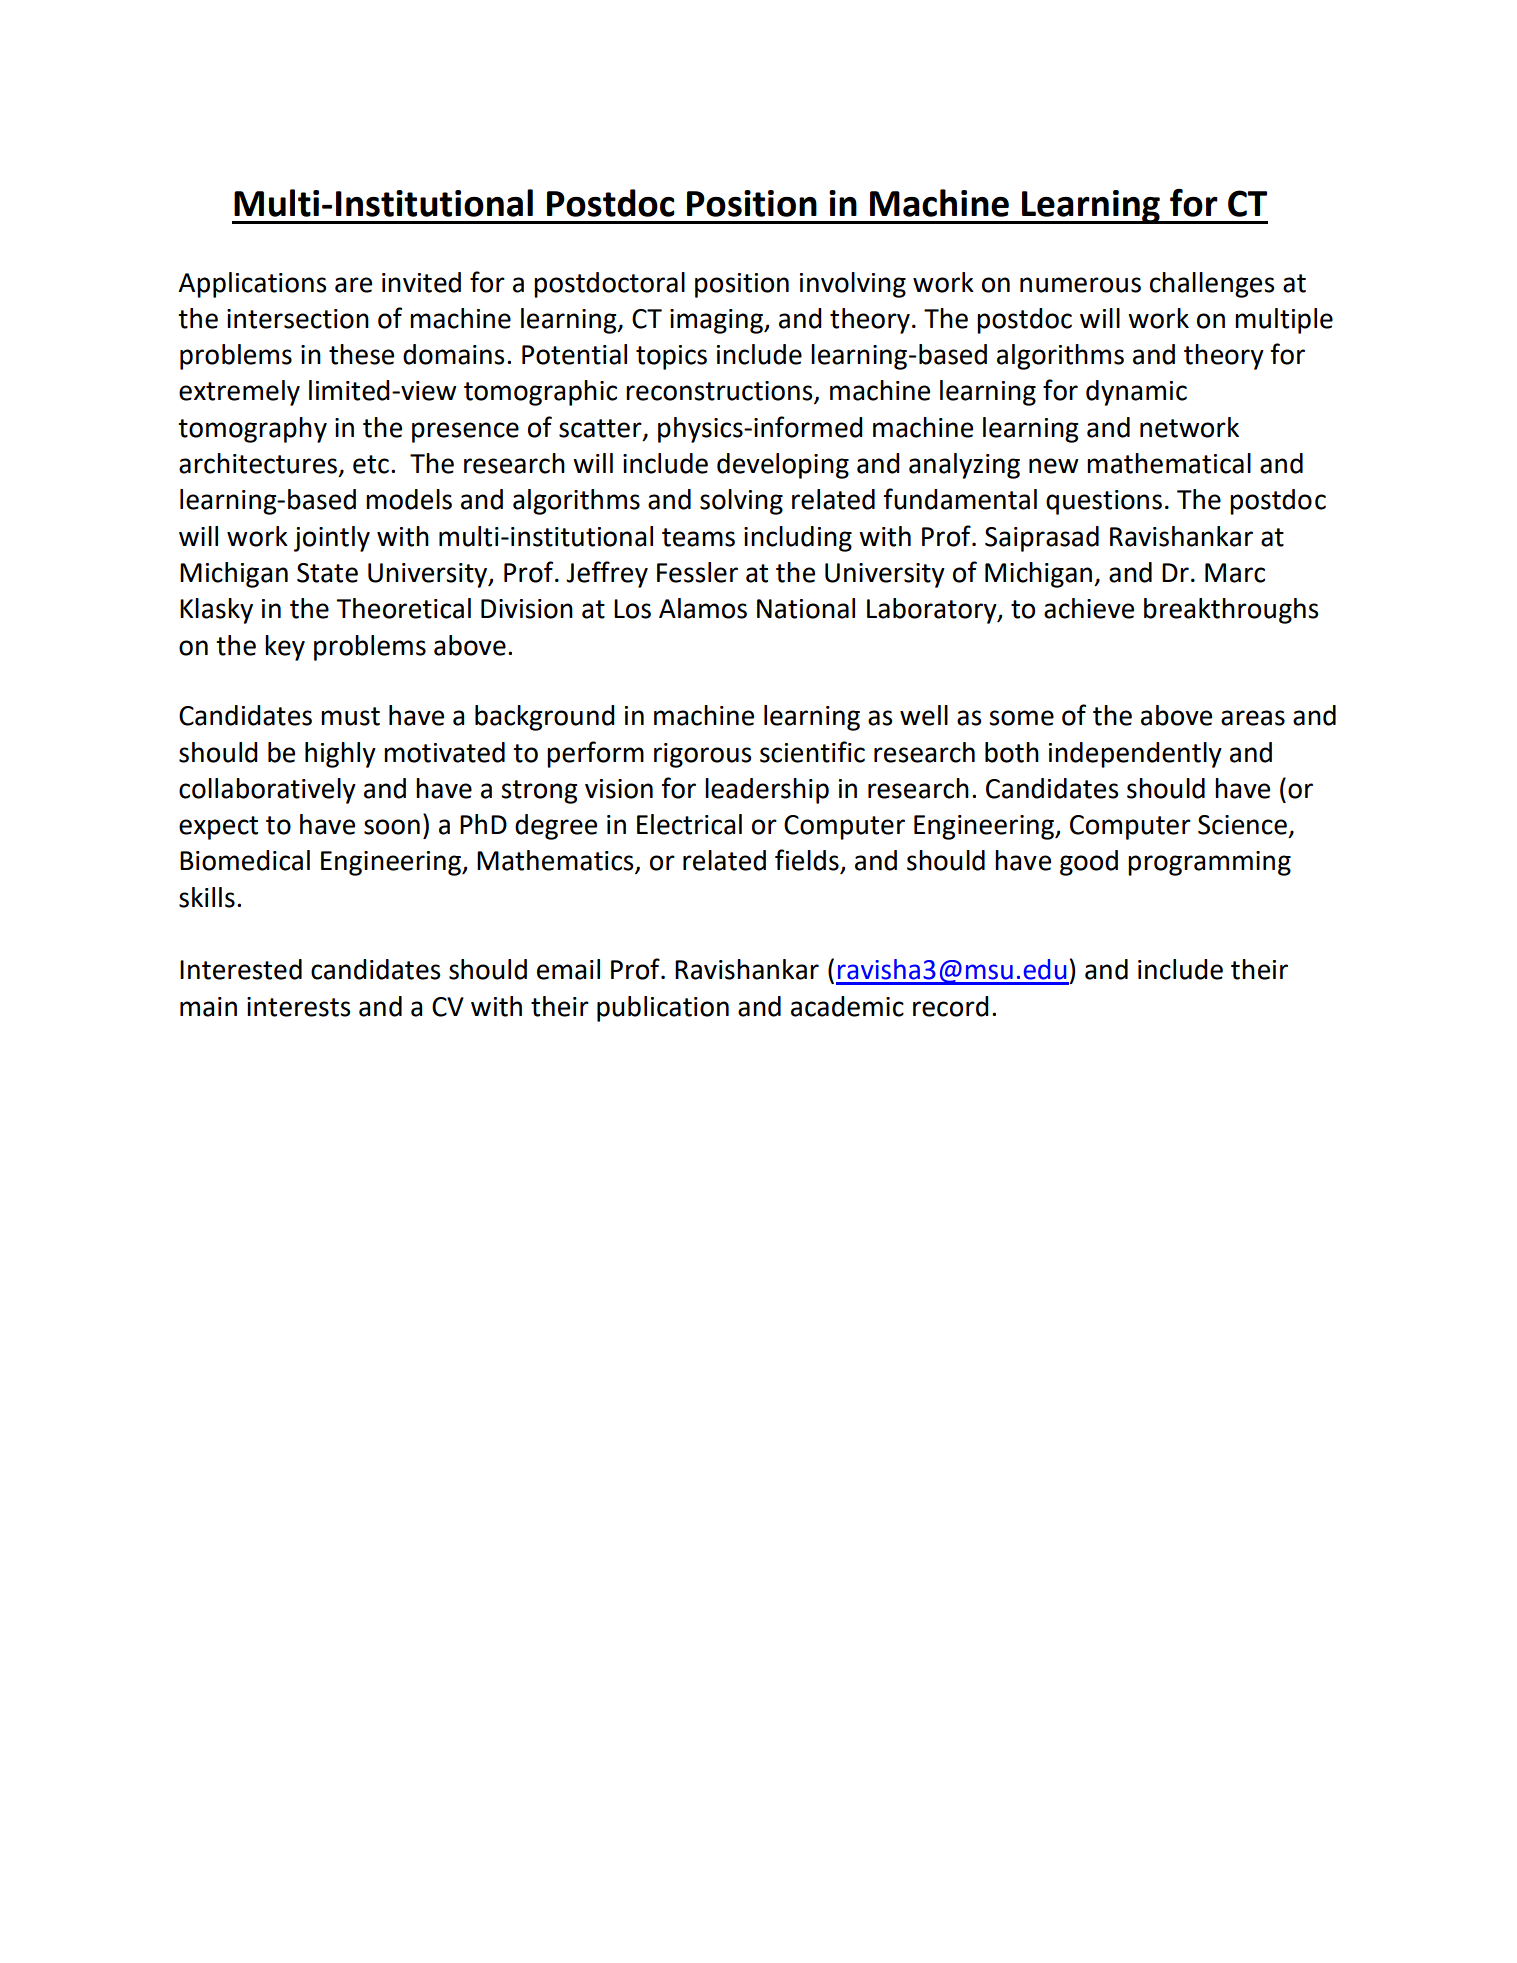 Image resolution: width=1517 pixels, height=1963 pixels. I want to click on rigorous, so click(702, 755).
